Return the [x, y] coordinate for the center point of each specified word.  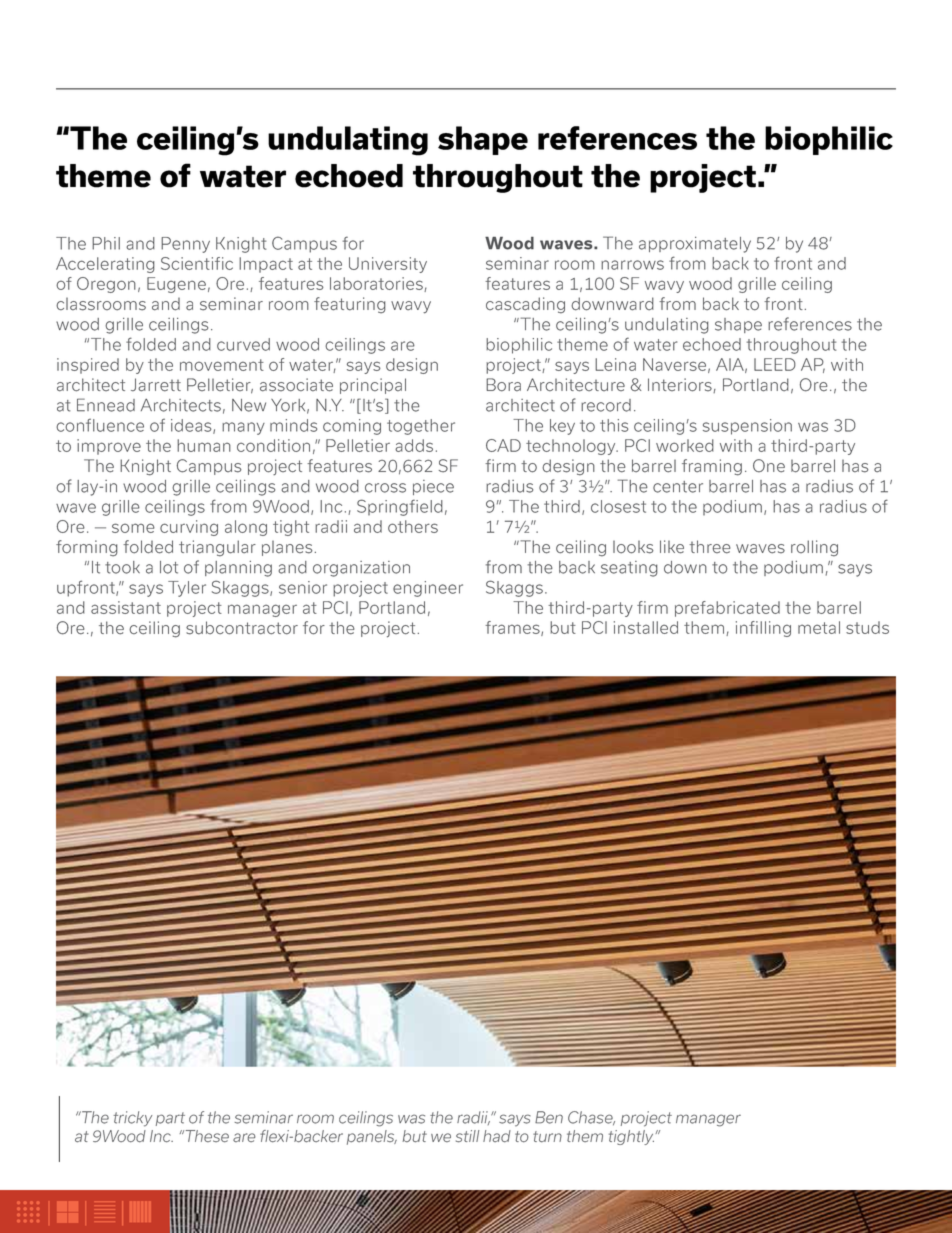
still [467, 1136]
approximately [695, 245]
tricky [132, 1119]
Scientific [197, 263]
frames [513, 628]
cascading [525, 305]
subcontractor [242, 628]
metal [819, 627]
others [413, 526]
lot [169, 567]
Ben [549, 1117]
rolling [814, 548]
